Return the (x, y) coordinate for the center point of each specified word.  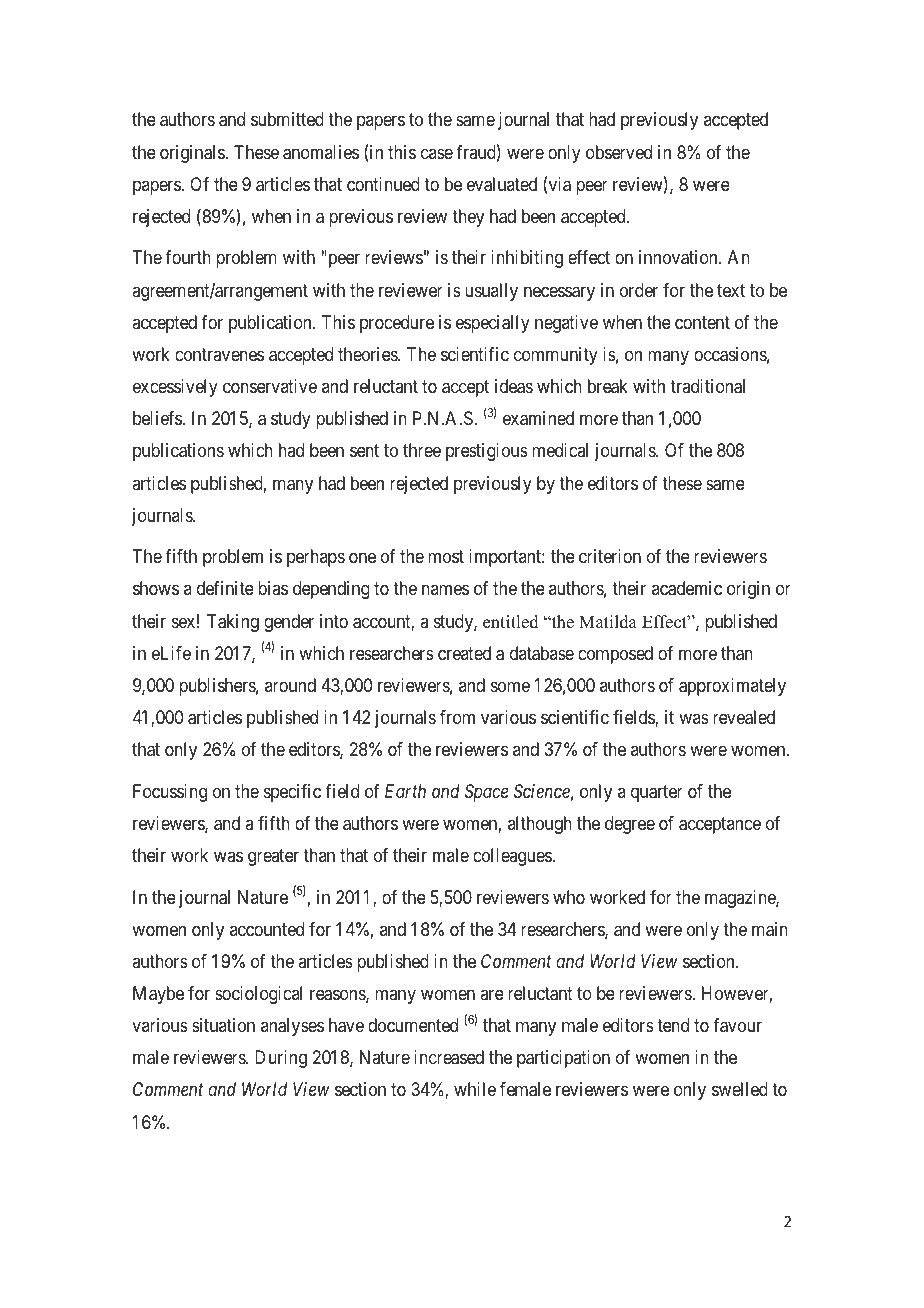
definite (225, 588)
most (446, 557)
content (702, 322)
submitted (287, 119)
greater (273, 857)
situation (223, 1025)
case (437, 153)
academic (687, 588)
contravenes (219, 354)
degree (630, 825)
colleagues (513, 857)
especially (493, 324)
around (290, 685)
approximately (732, 687)
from (457, 717)
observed (619, 152)
